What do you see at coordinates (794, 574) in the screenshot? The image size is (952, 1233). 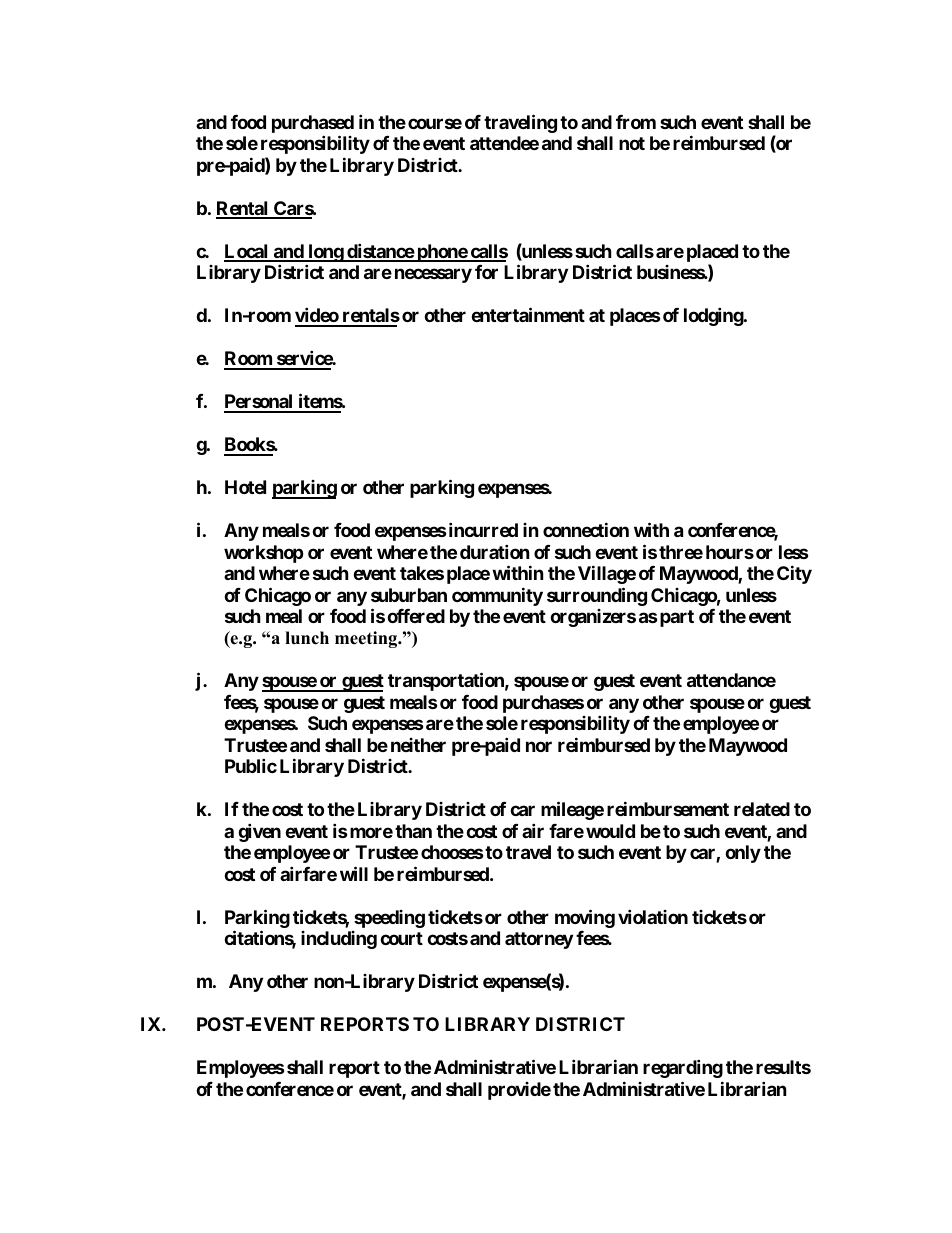 I see `City` at bounding box center [794, 574].
